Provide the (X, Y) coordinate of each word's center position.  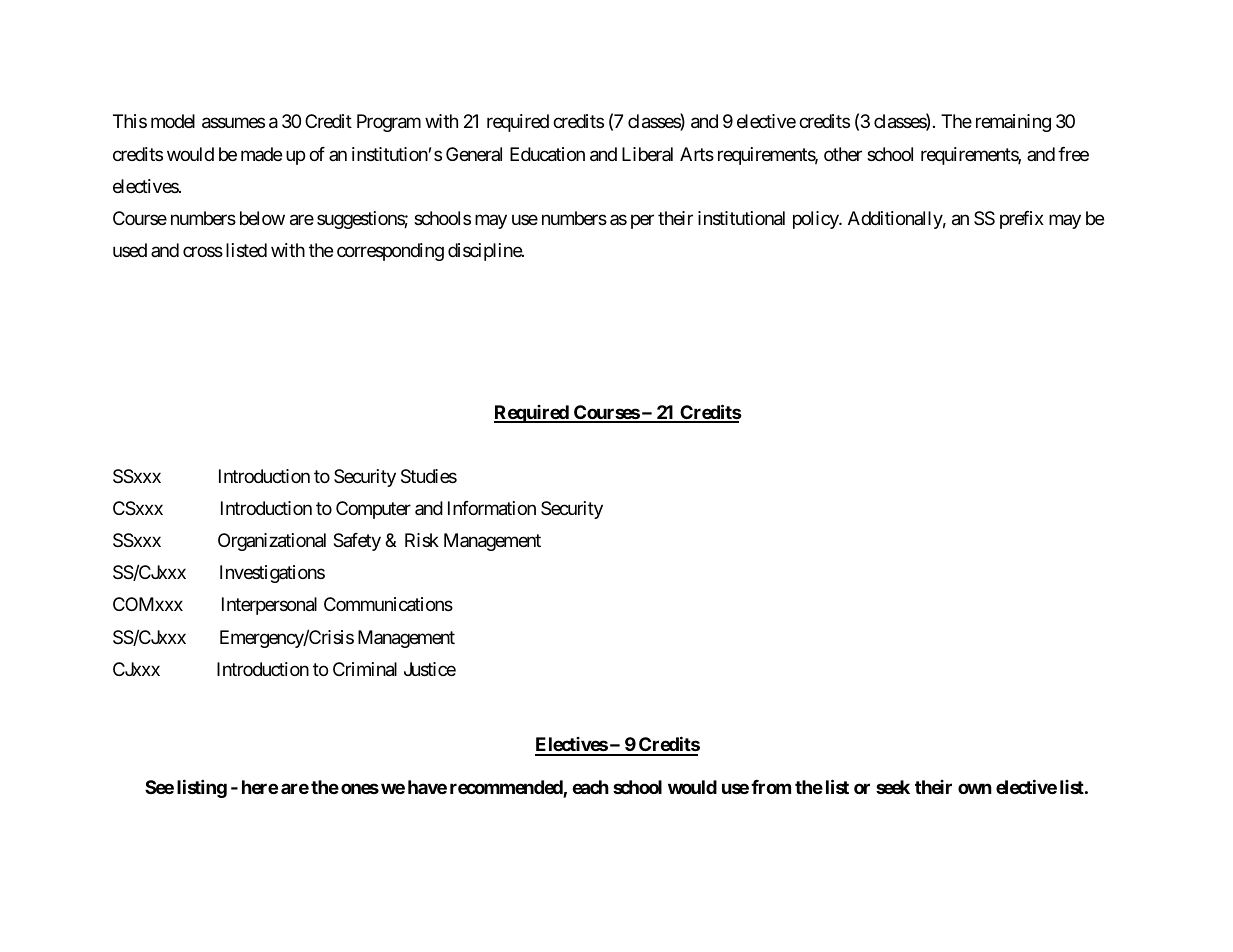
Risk (422, 540)
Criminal (365, 669)
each (590, 787)
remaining (1013, 123)
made (261, 154)
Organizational (272, 542)
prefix (1022, 220)
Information (492, 508)
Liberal (647, 154)
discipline (485, 252)
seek (893, 787)
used (130, 250)
